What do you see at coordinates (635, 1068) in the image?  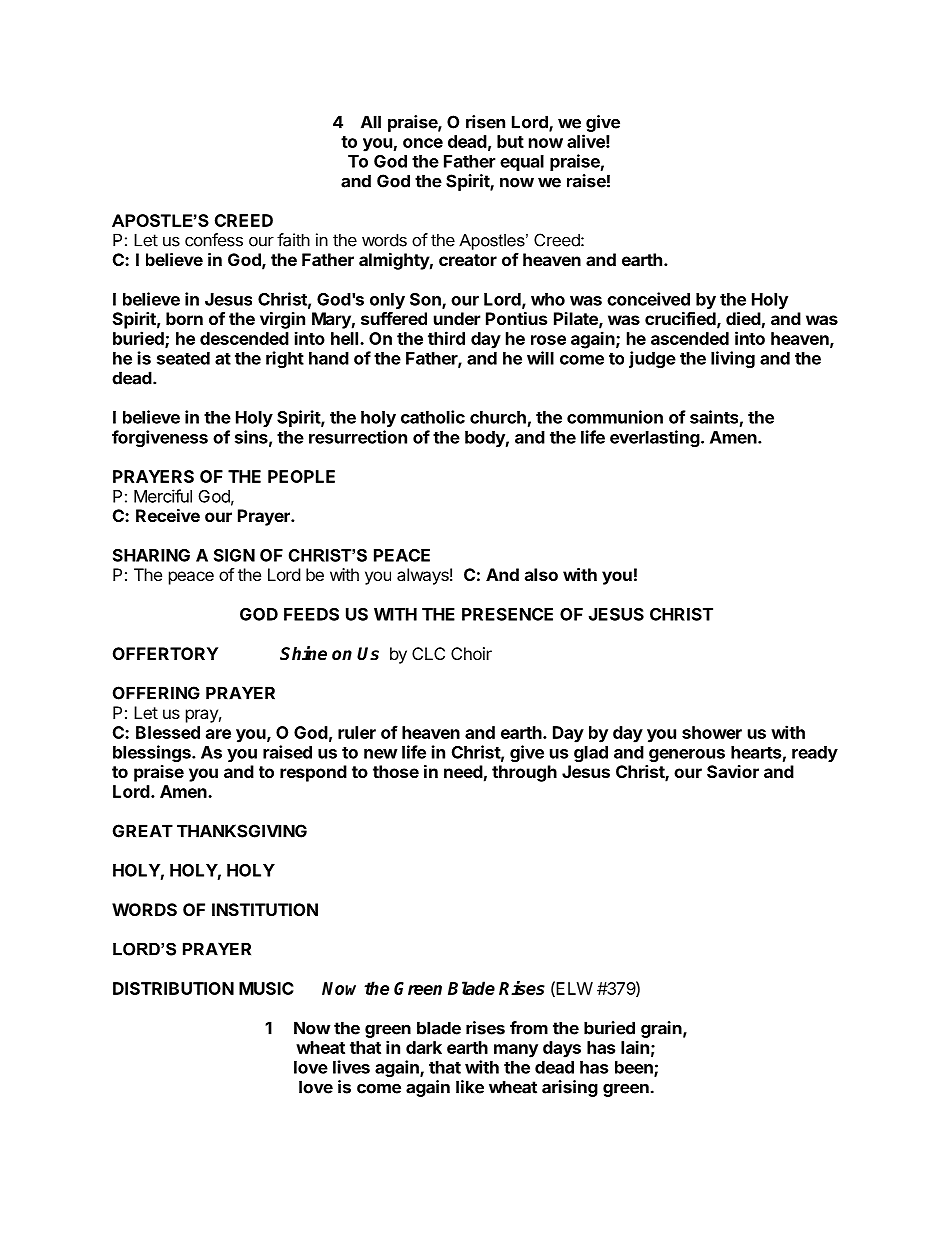 I see `been` at bounding box center [635, 1068].
